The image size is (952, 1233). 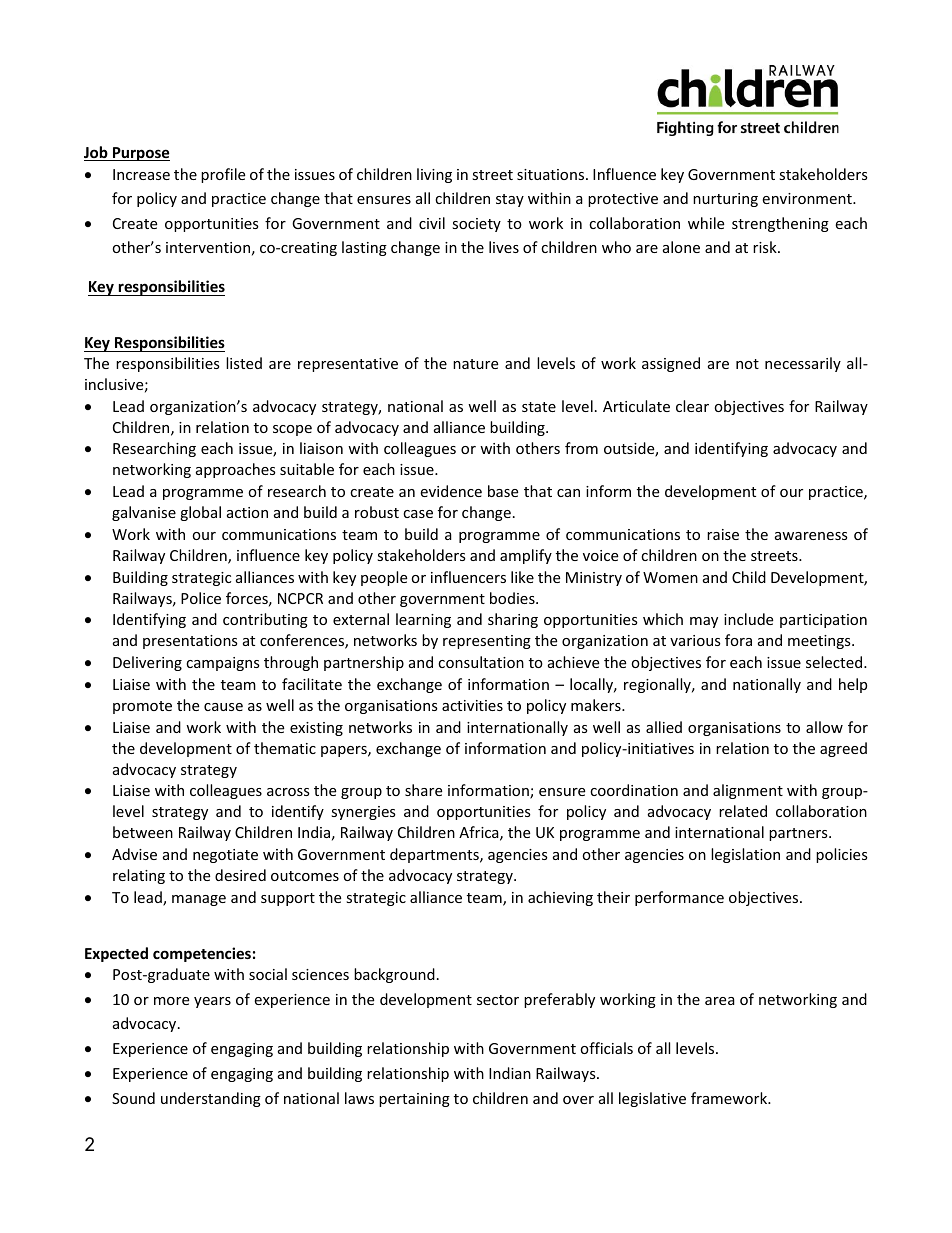 What do you see at coordinates (199, 900) in the page?
I see `manage` at bounding box center [199, 900].
